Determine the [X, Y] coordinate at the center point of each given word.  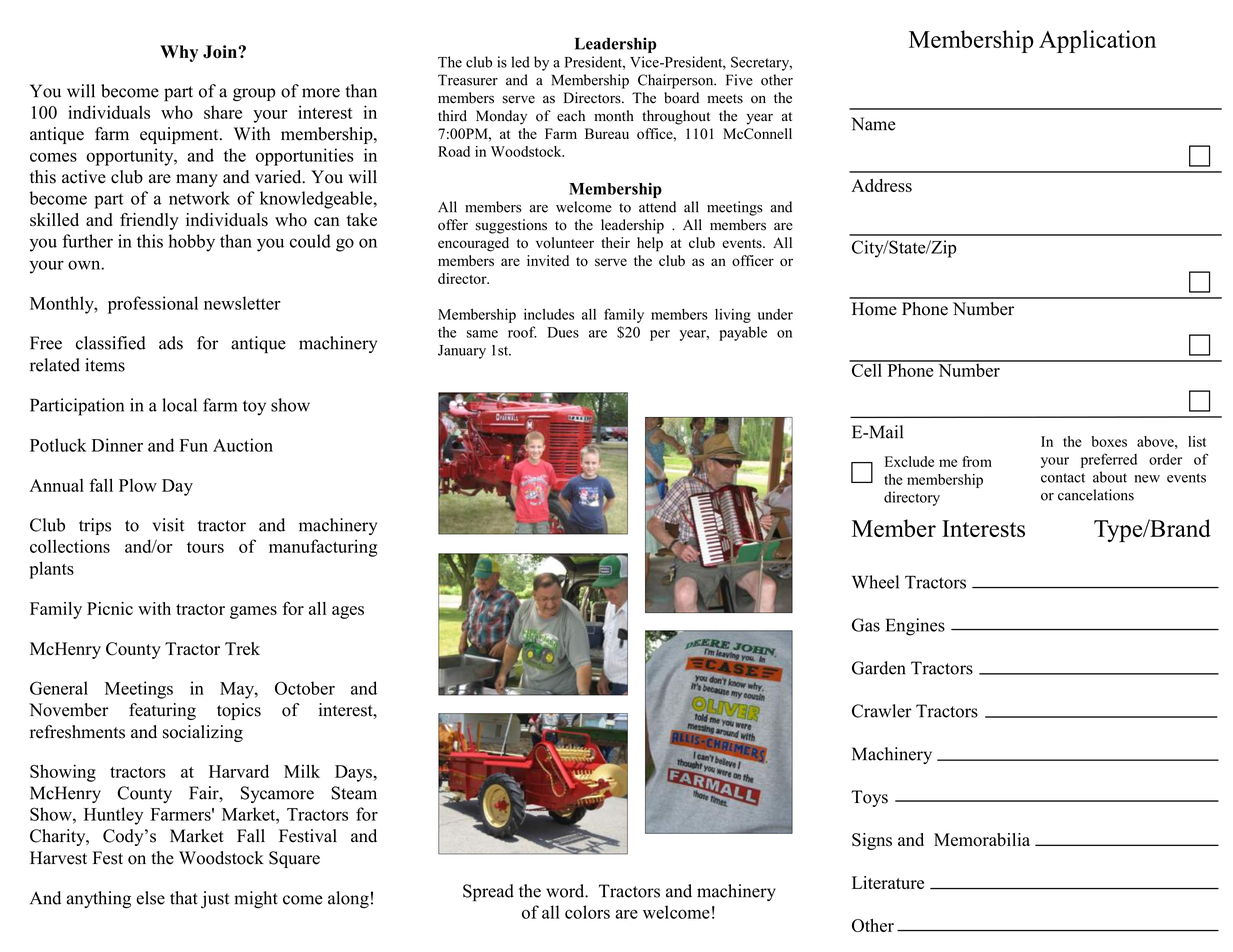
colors [587, 912]
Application [1097, 41]
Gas [866, 625]
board [681, 98]
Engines [915, 627]
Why [179, 53]
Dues [563, 332]
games [253, 612]
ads [171, 343]
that [184, 898]
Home [874, 309]
